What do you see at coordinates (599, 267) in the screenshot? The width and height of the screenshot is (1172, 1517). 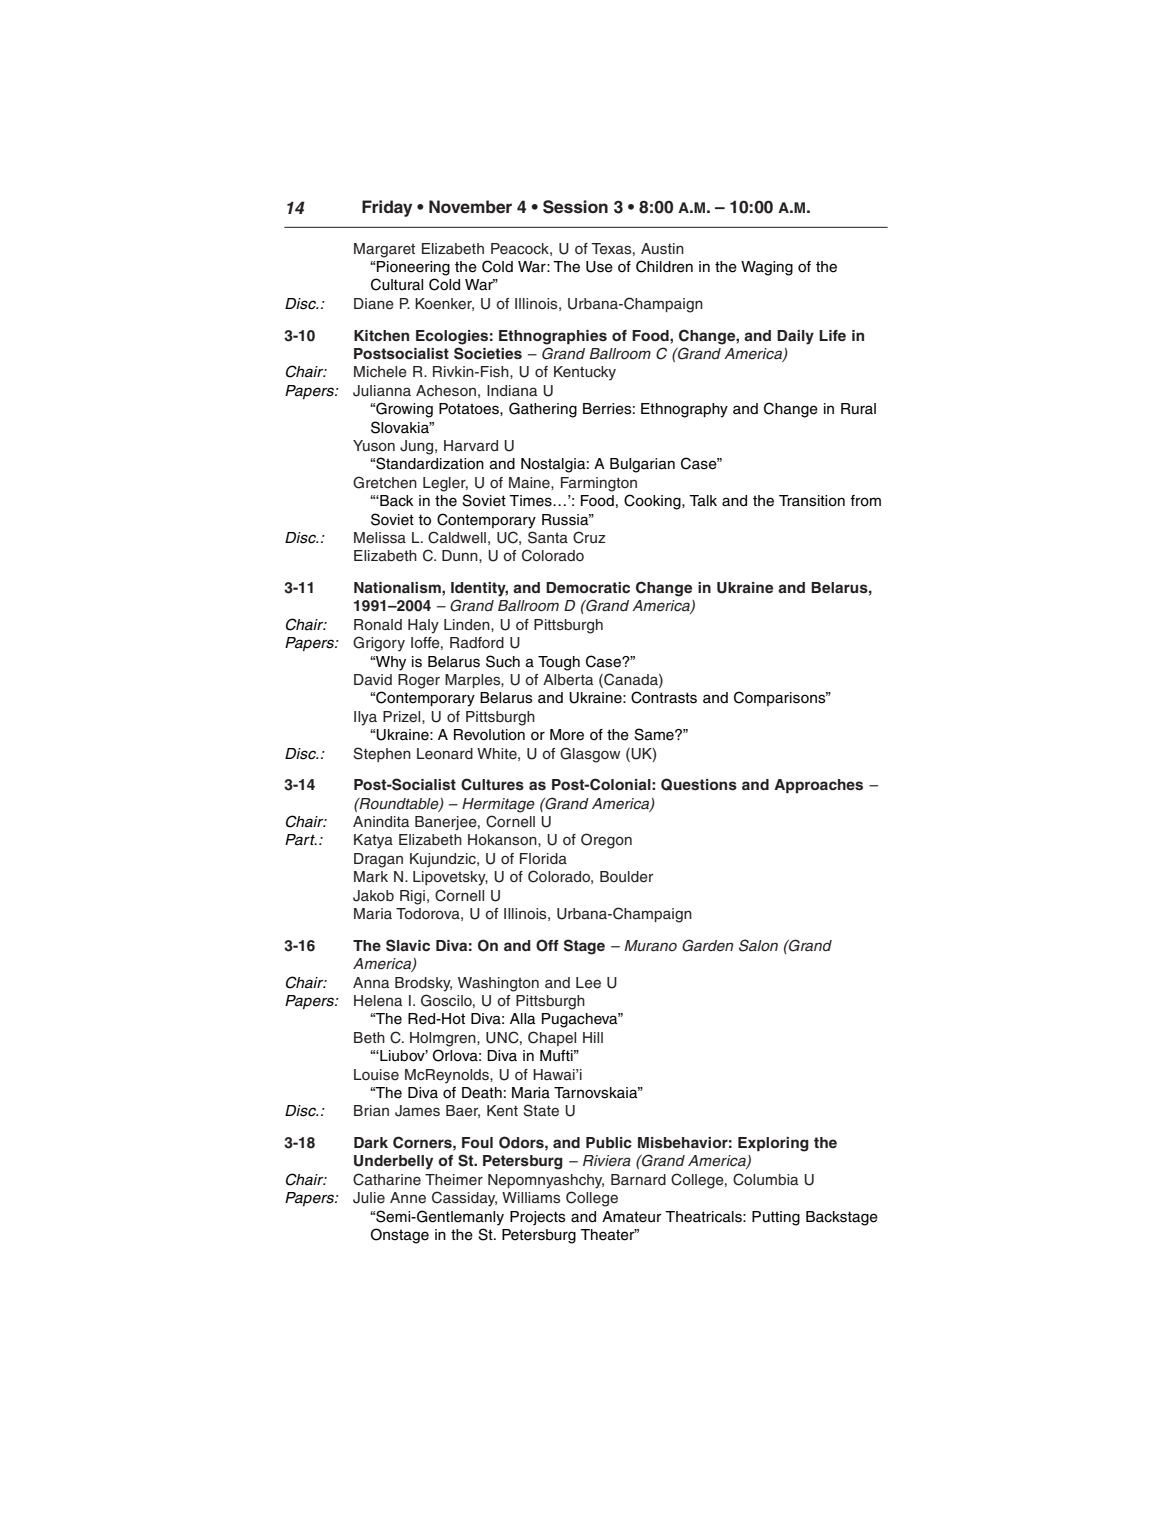 I see `Use` at bounding box center [599, 267].
